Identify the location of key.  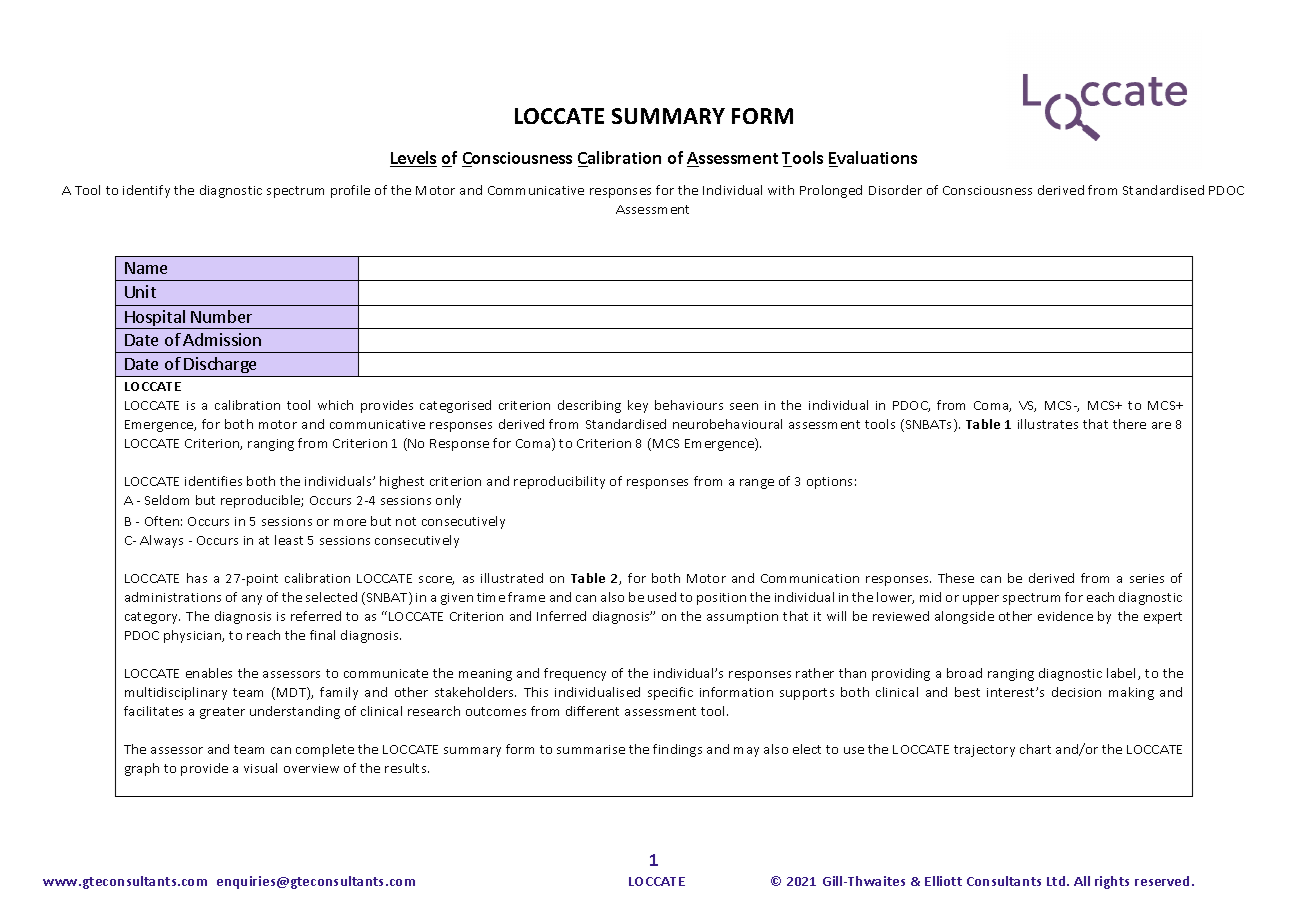
(638, 406).
